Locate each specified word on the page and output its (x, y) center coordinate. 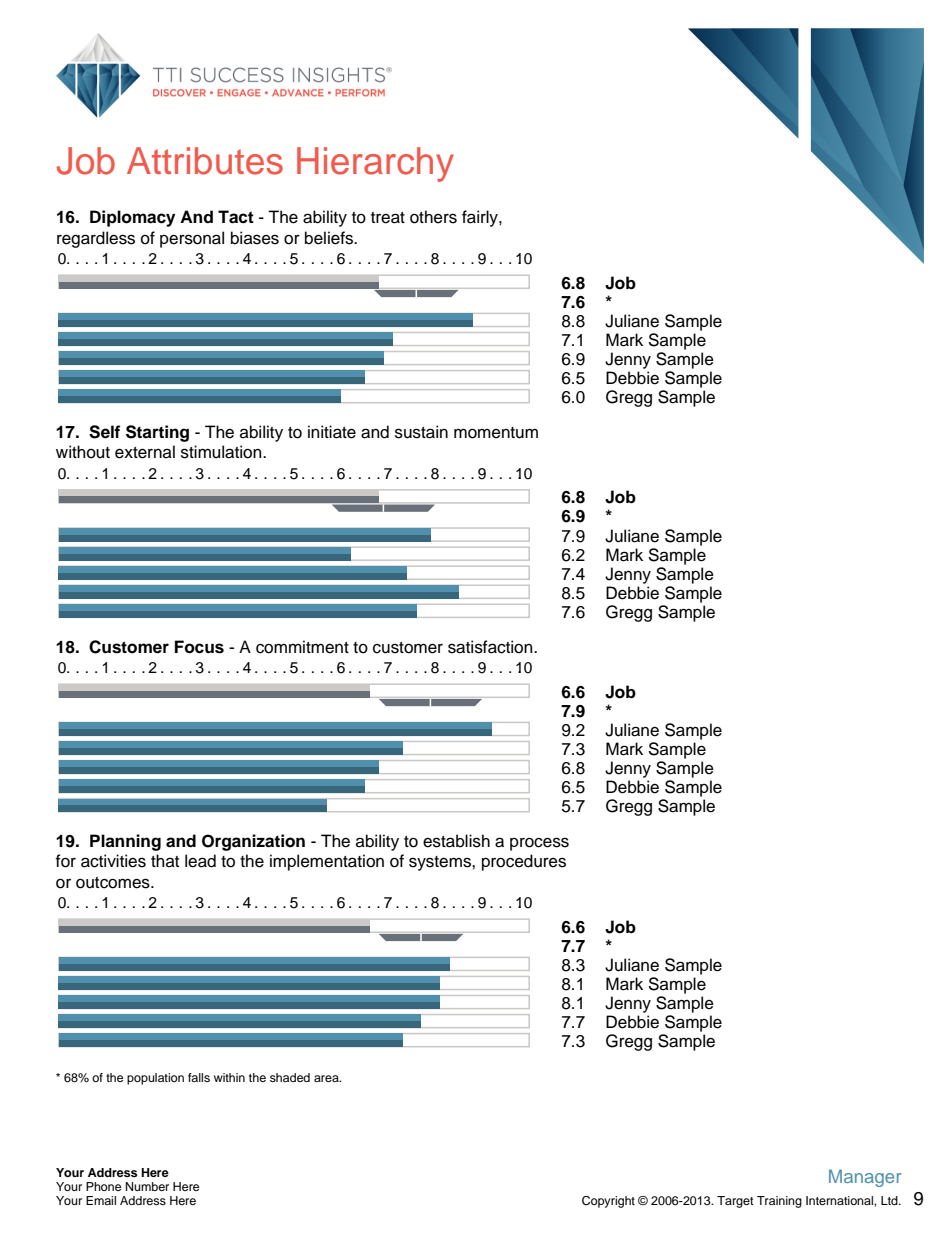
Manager (865, 1178)
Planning (125, 842)
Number (147, 1186)
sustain (421, 432)
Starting (157, 433)
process (539, 844)
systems (441, 863)
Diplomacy (132, 218)
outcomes (114, 883)
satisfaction (491, 647)
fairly (481, 218)
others (433, 217)
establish (456, 841)
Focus (199, 647)
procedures (524, 862)
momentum (496, 433)
